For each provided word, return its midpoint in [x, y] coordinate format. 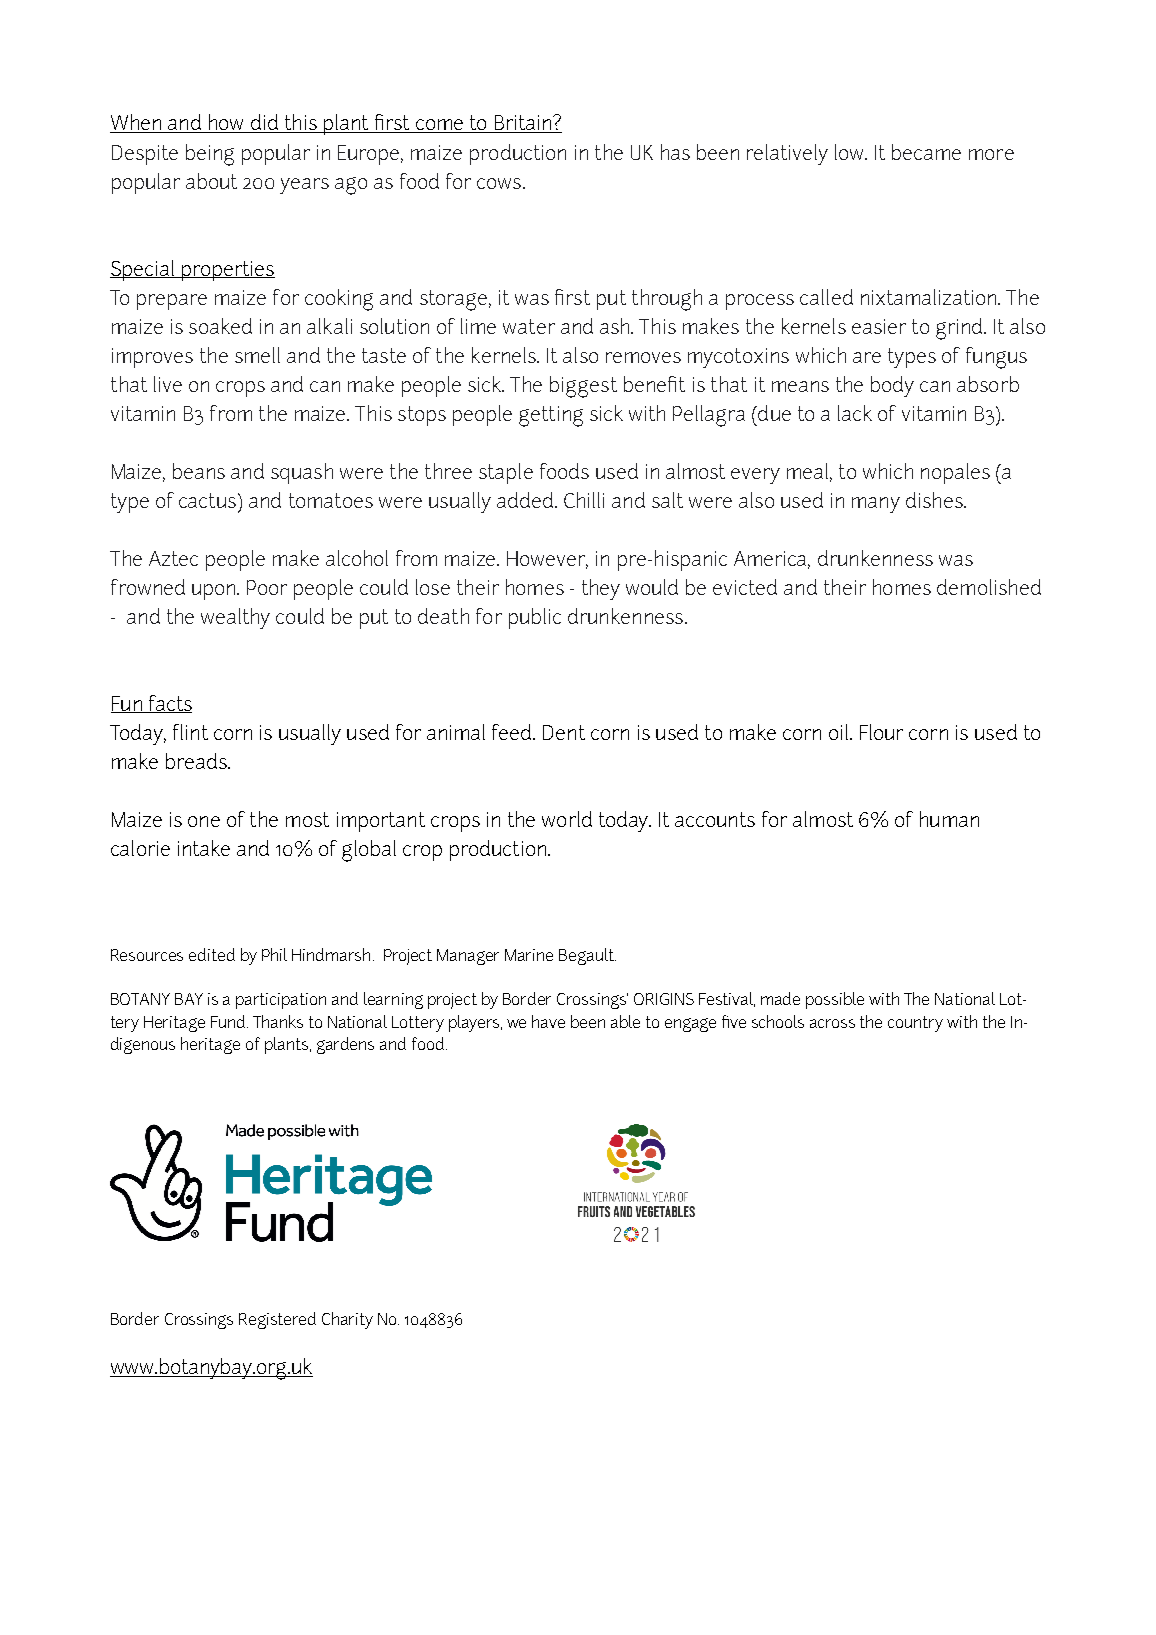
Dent [564, 732]
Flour [881, 732]
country [915, 1024]
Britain [523, 124]
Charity [347, 1320]
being [210, 155]
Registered [277, 1320]
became [926, 152]
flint [190, 732]
